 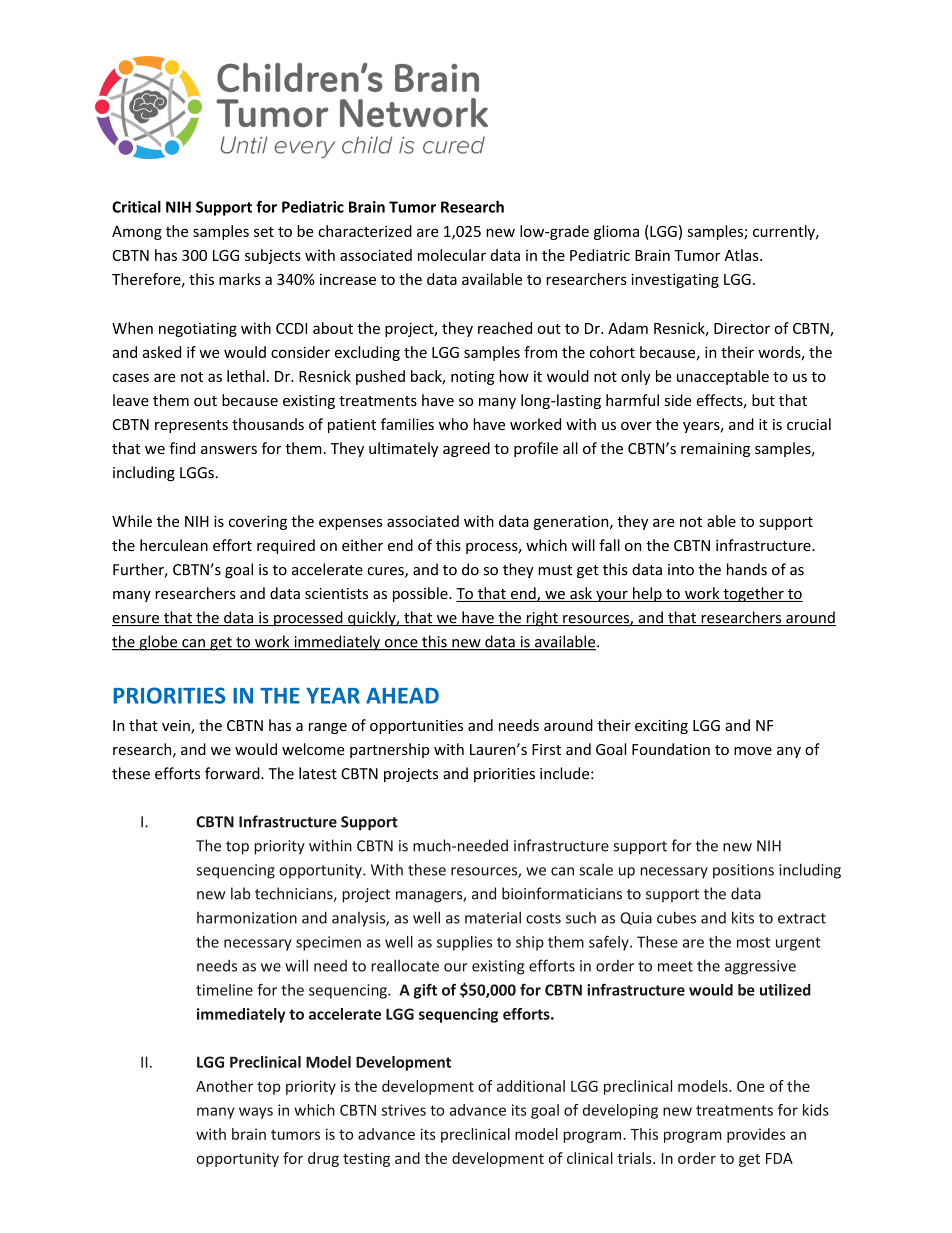 I want to click on Atlas, so click(x=742, y=255).
